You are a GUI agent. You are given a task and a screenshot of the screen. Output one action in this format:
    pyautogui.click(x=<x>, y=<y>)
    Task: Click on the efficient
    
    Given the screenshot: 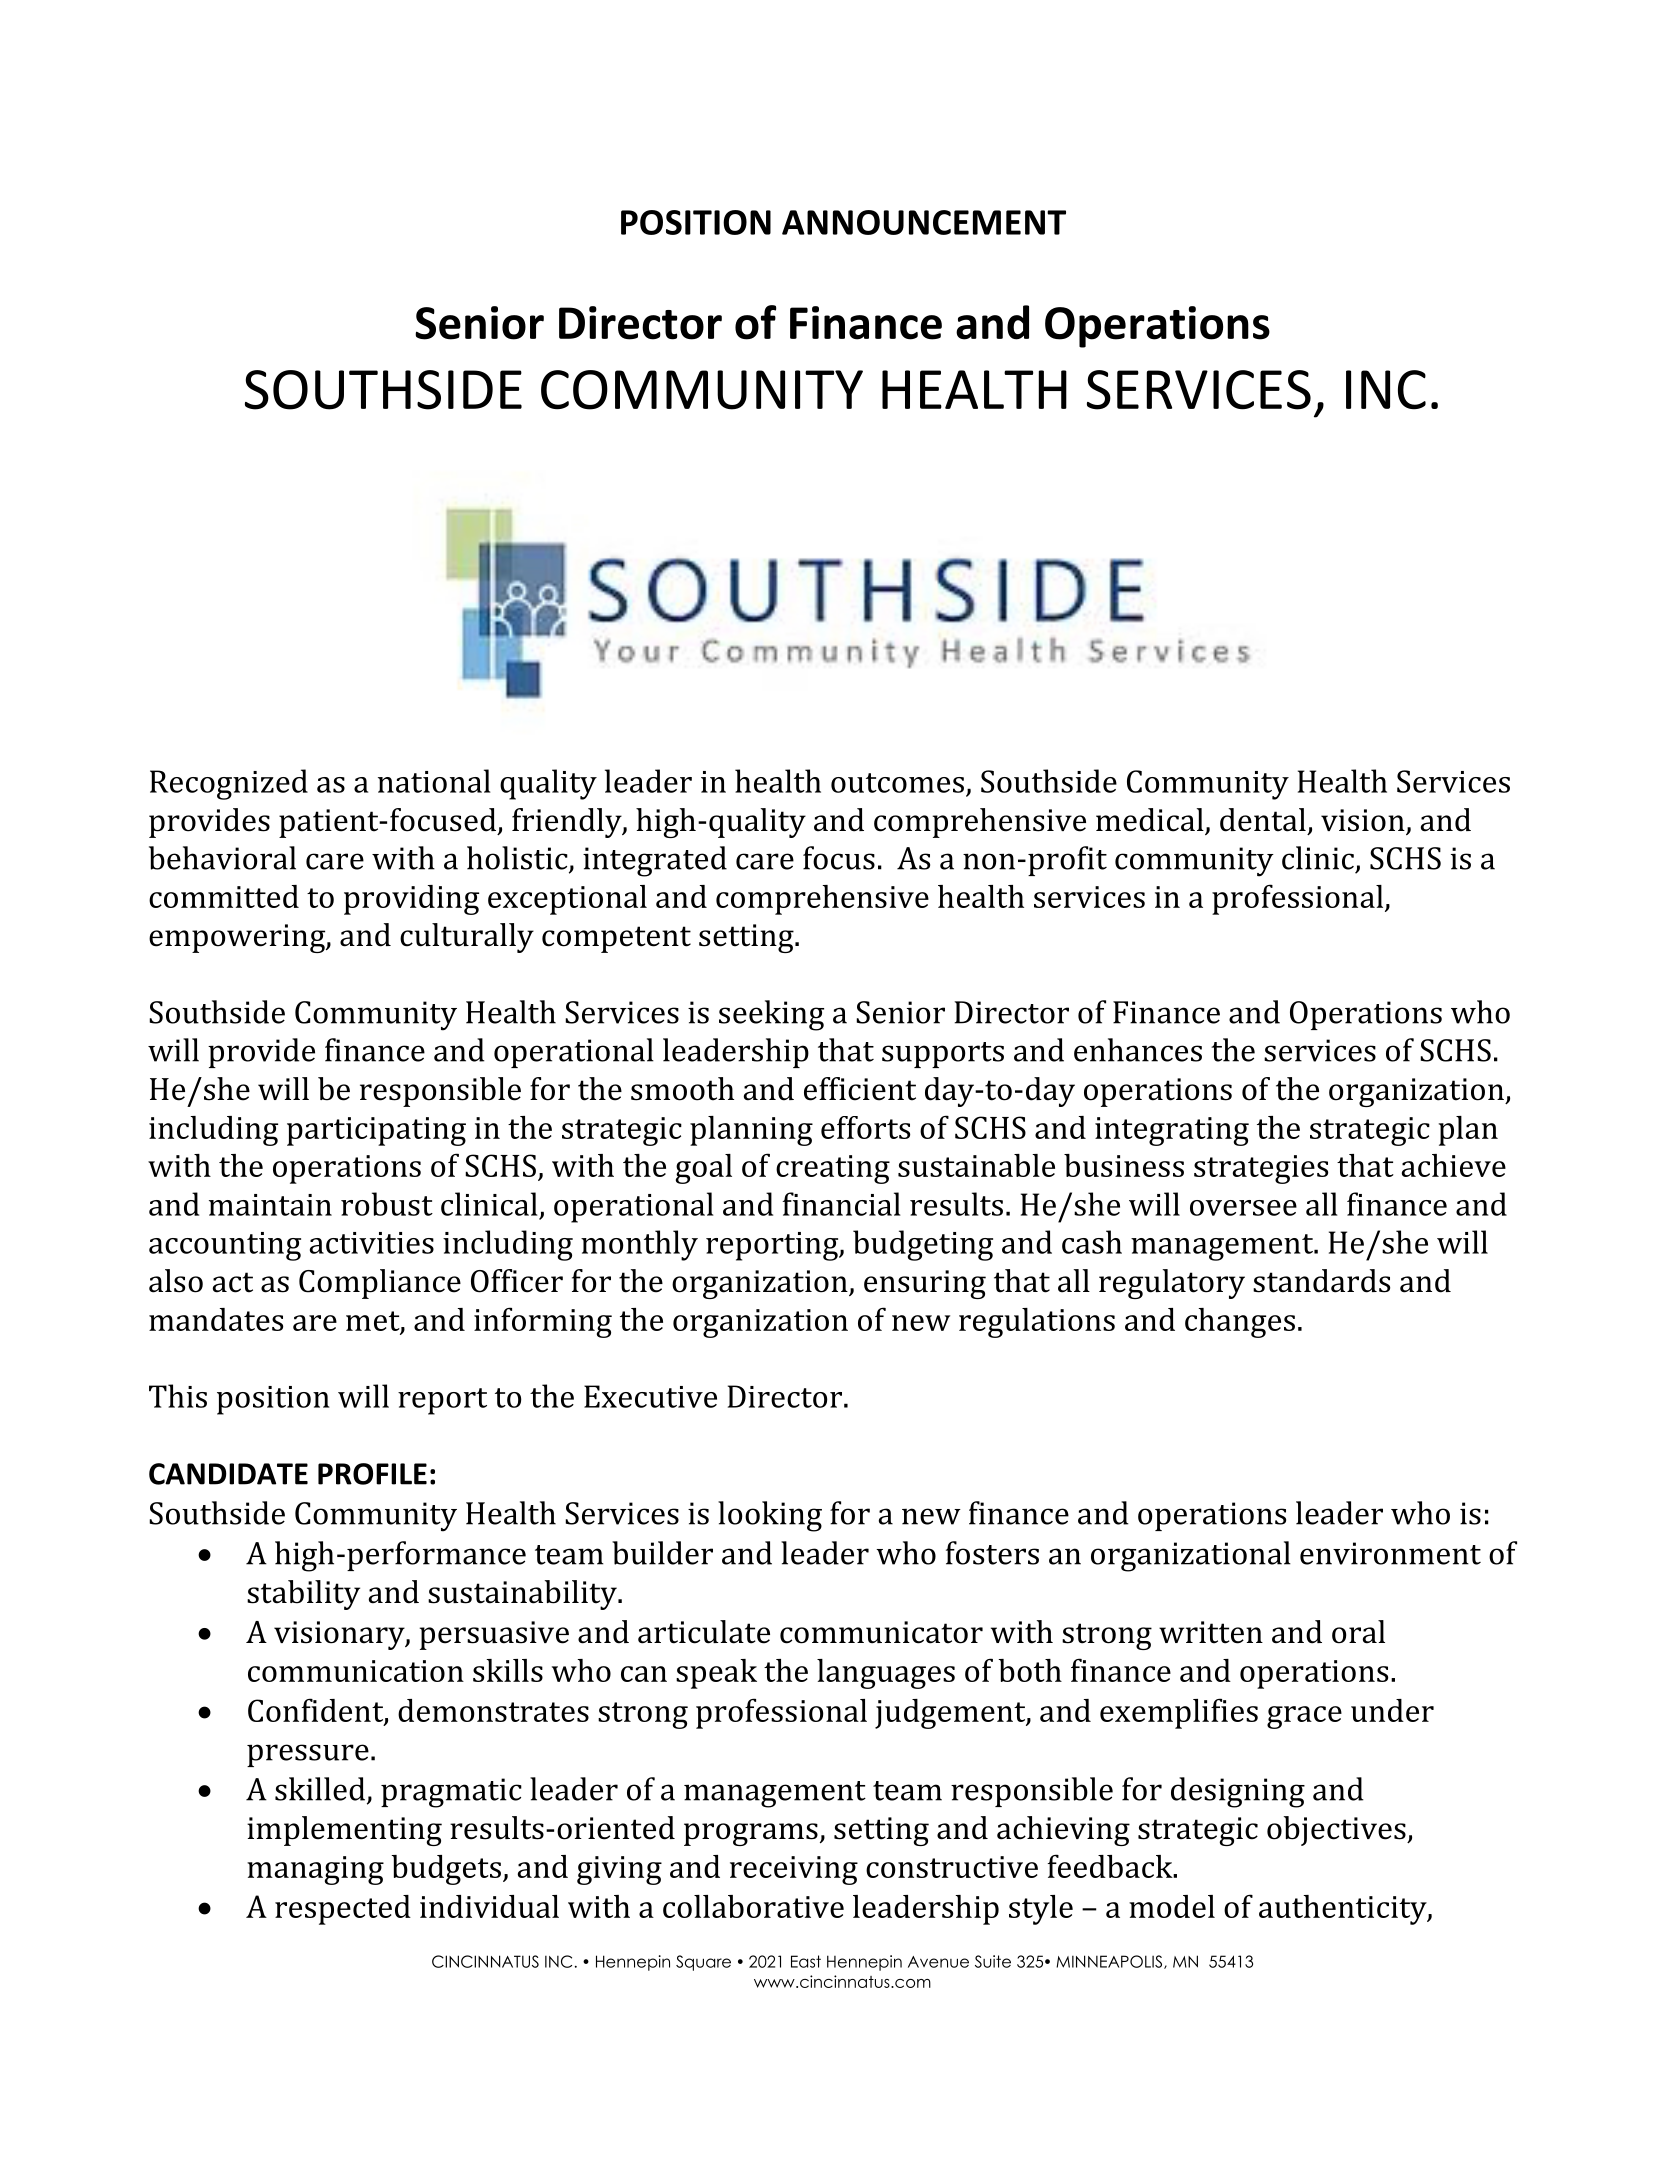 What is the action you would take?
    pyautogui.click(x=860, y=1089)
